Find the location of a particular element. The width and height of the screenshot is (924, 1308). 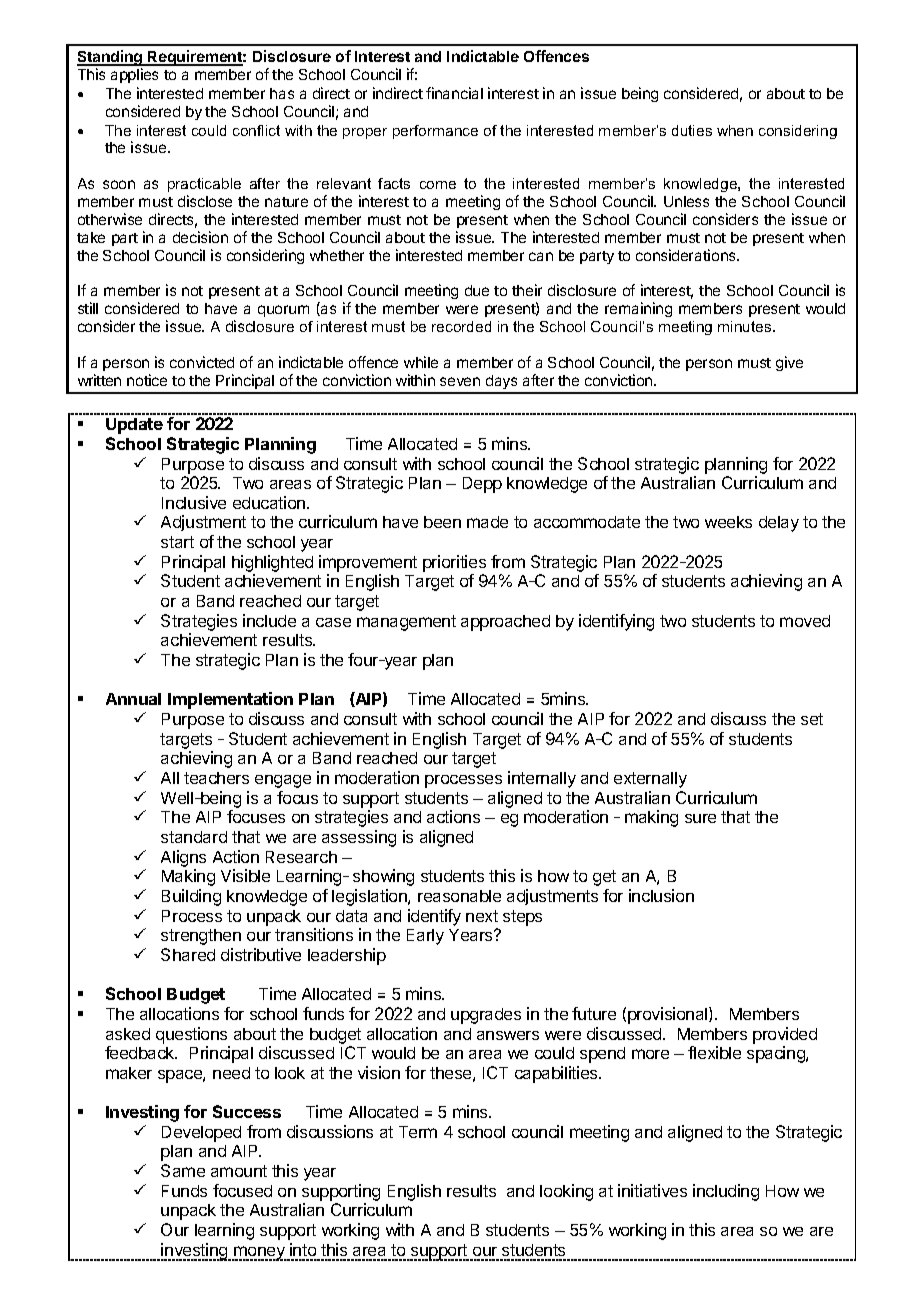

management is located at coordinates (406, 623).
